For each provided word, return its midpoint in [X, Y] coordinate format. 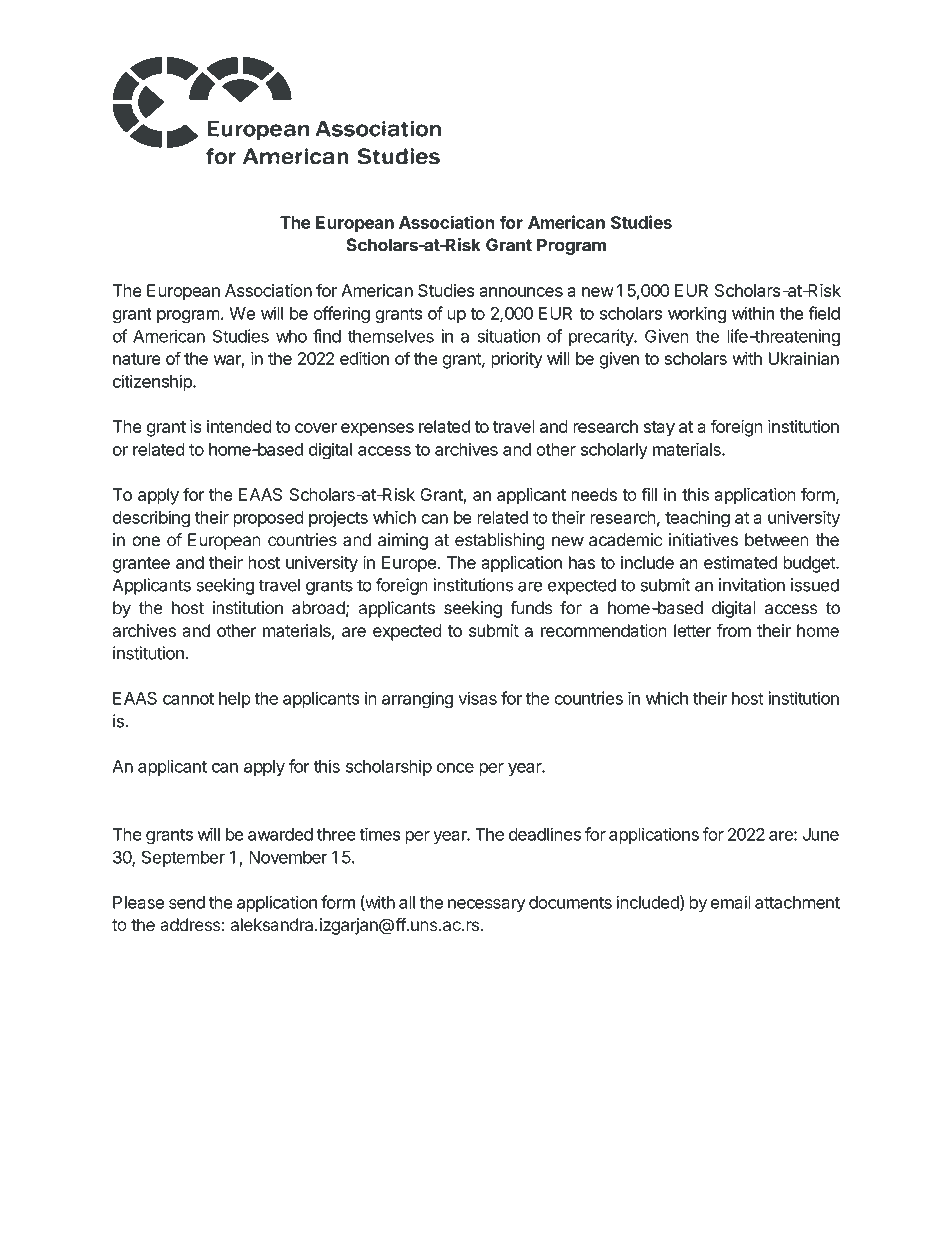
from [734, 630]
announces [521, 292]
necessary [486, 905]
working [697, 315]
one [146, 541]
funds [531, 608]
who [291, 336]
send [187, 902]
